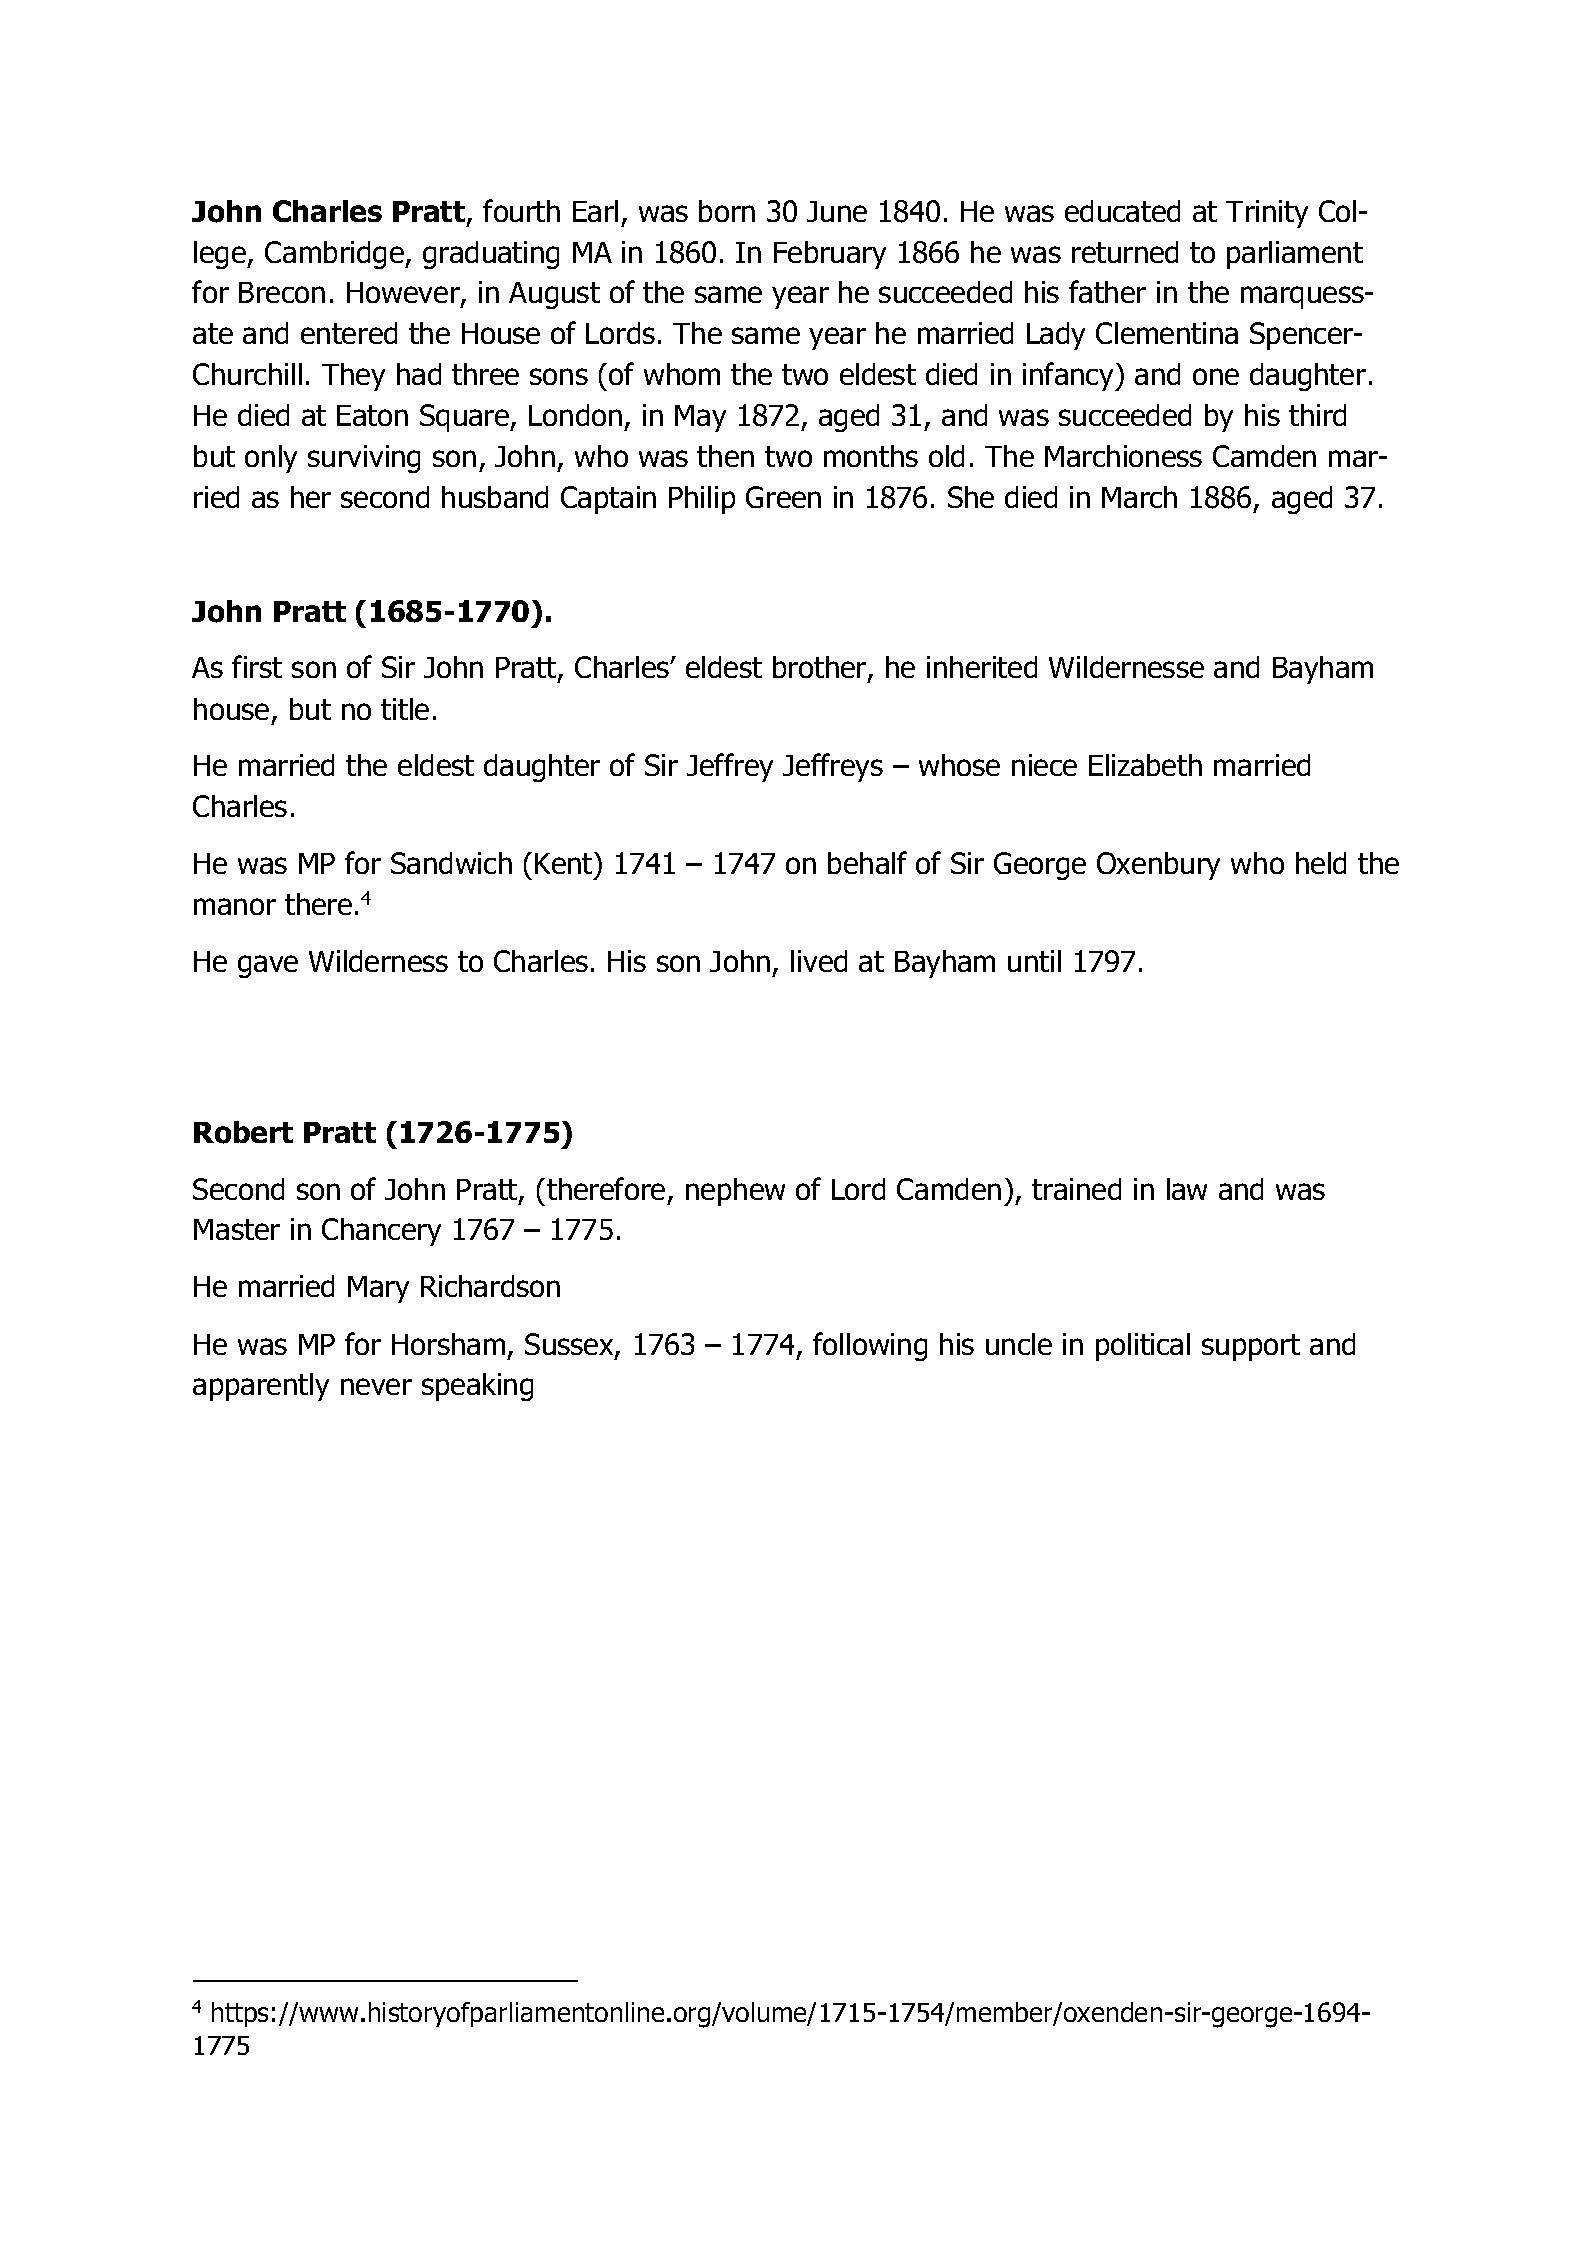  What do you see at coordinates (783, 497) in the page?
I see `Green` at bounding box center [783, 497].
